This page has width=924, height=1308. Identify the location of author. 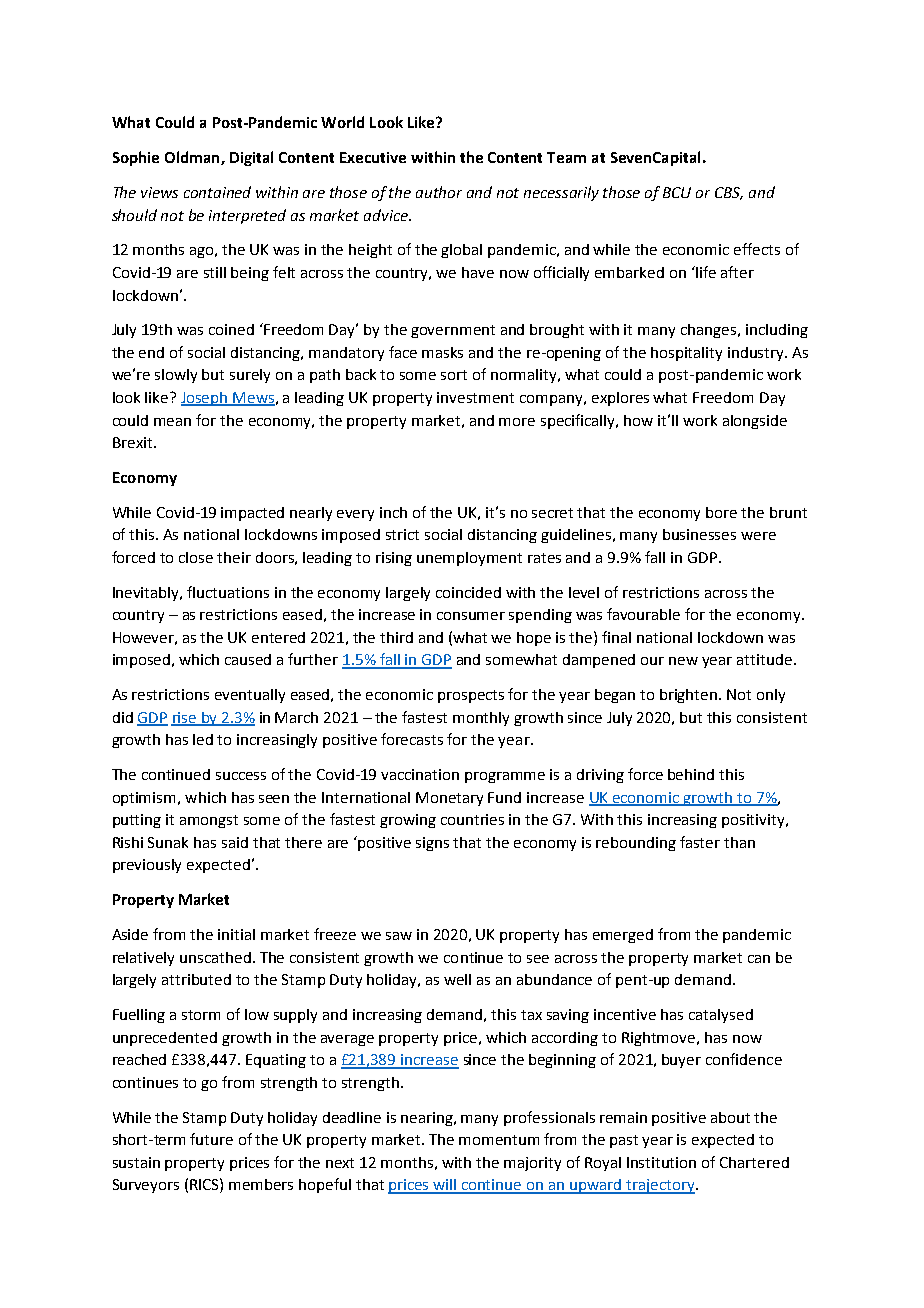
(439, 192).
